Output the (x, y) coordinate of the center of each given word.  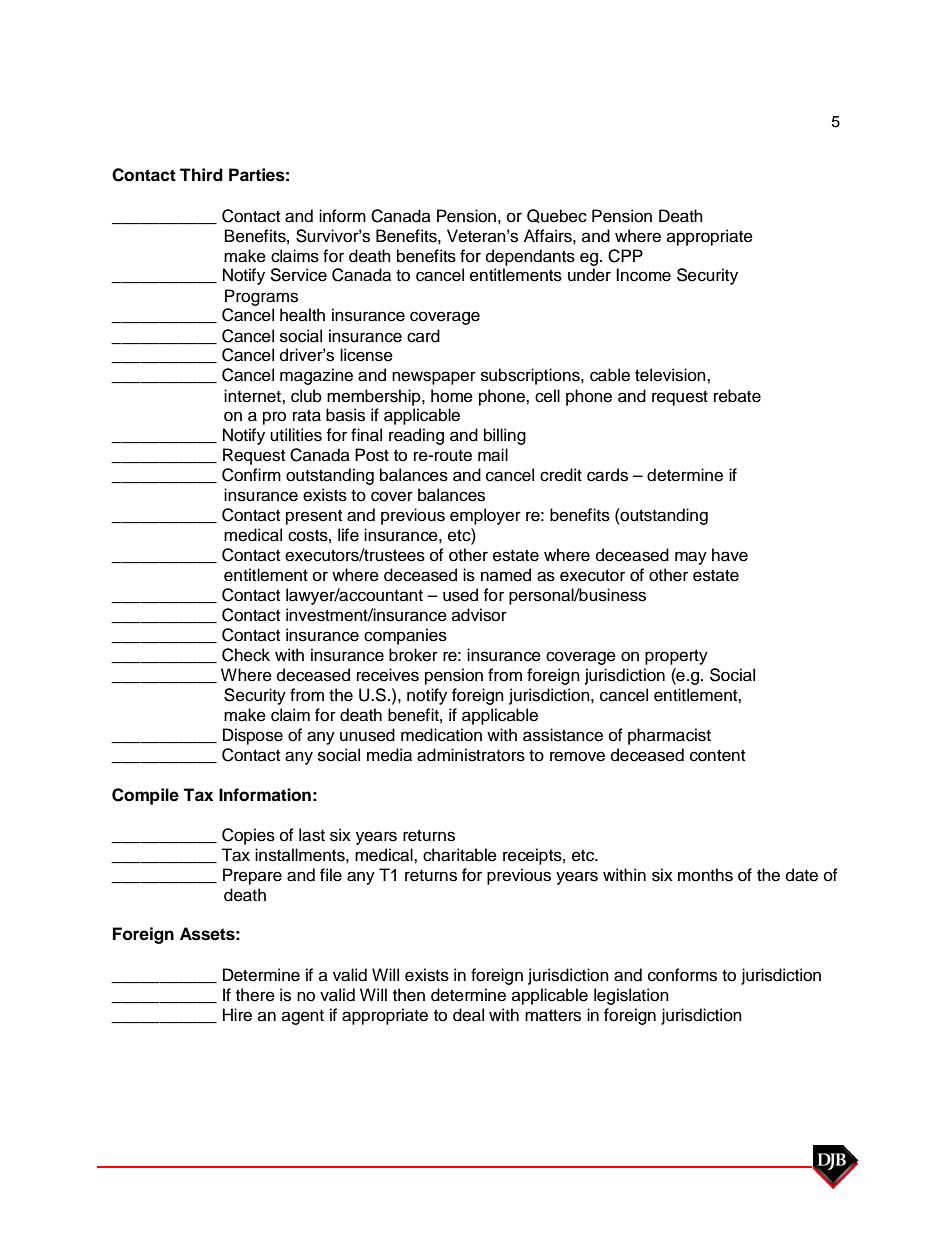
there (255, 995)
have (730, 555)
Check (246, 655)
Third (201, 175)
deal (468, 1015)
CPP (625, 256)
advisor (479, 615)
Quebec (557, 216)
